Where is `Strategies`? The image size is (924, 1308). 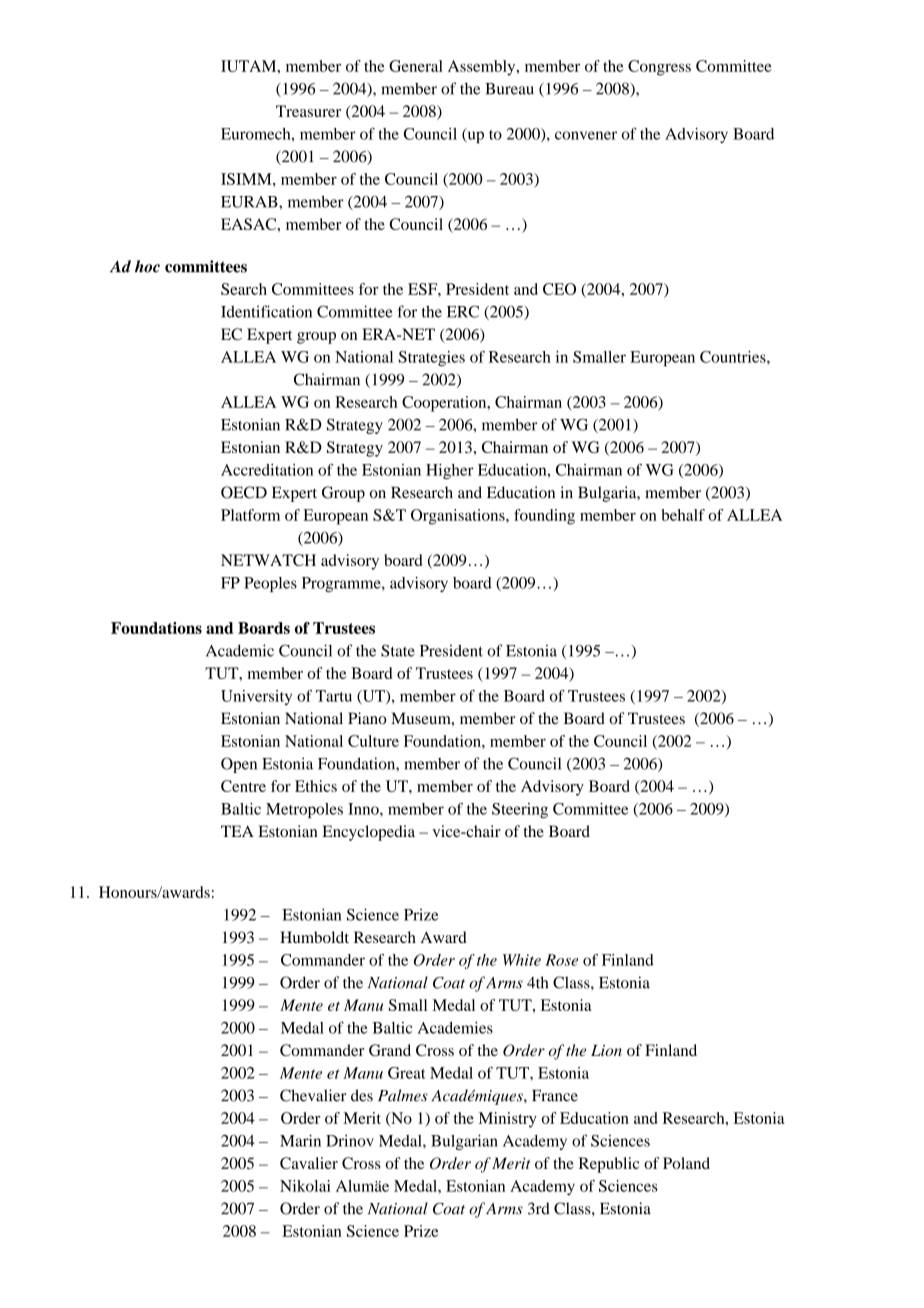
Strategies is located at coordinates (432, 358).
